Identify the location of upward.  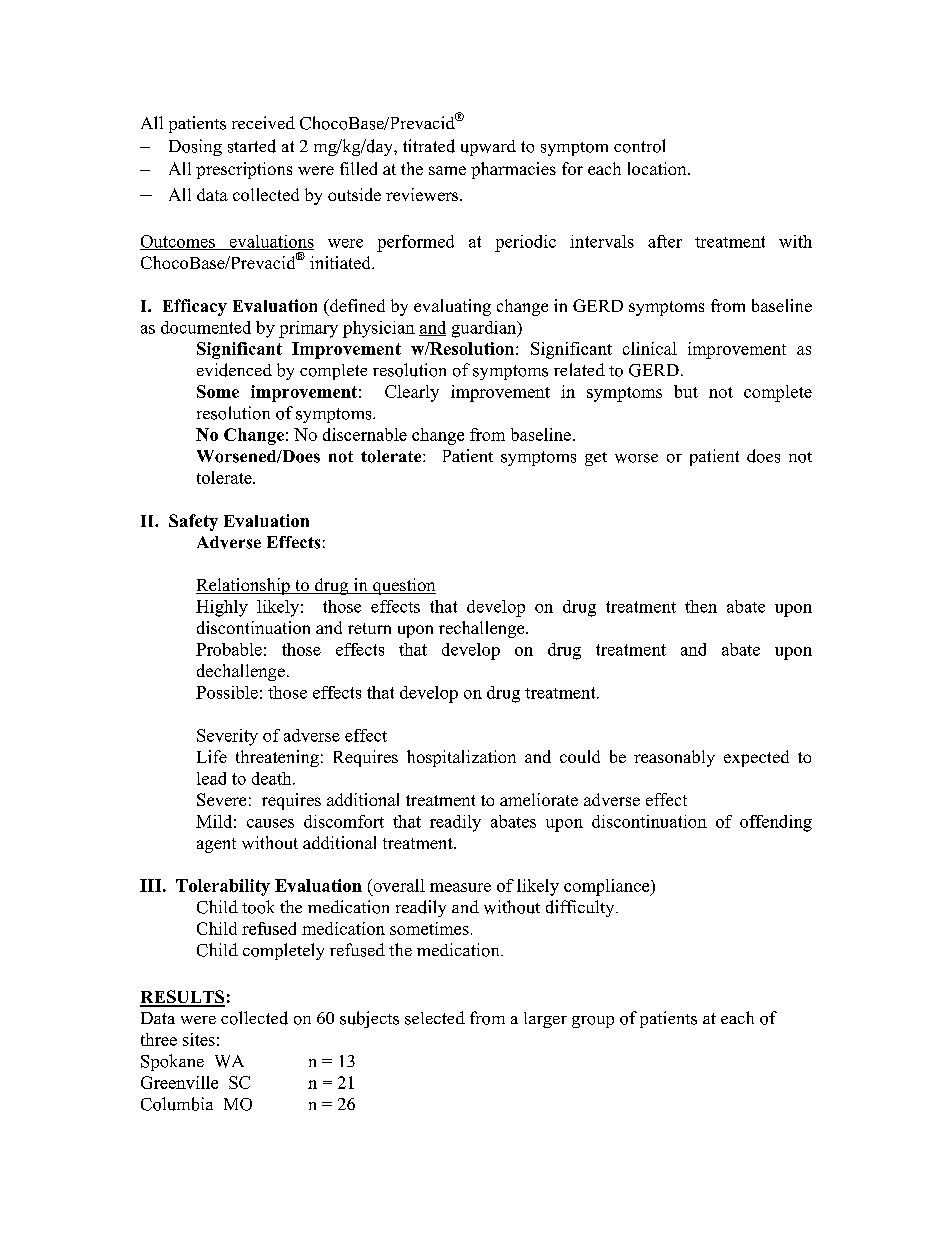
(488, 148).
